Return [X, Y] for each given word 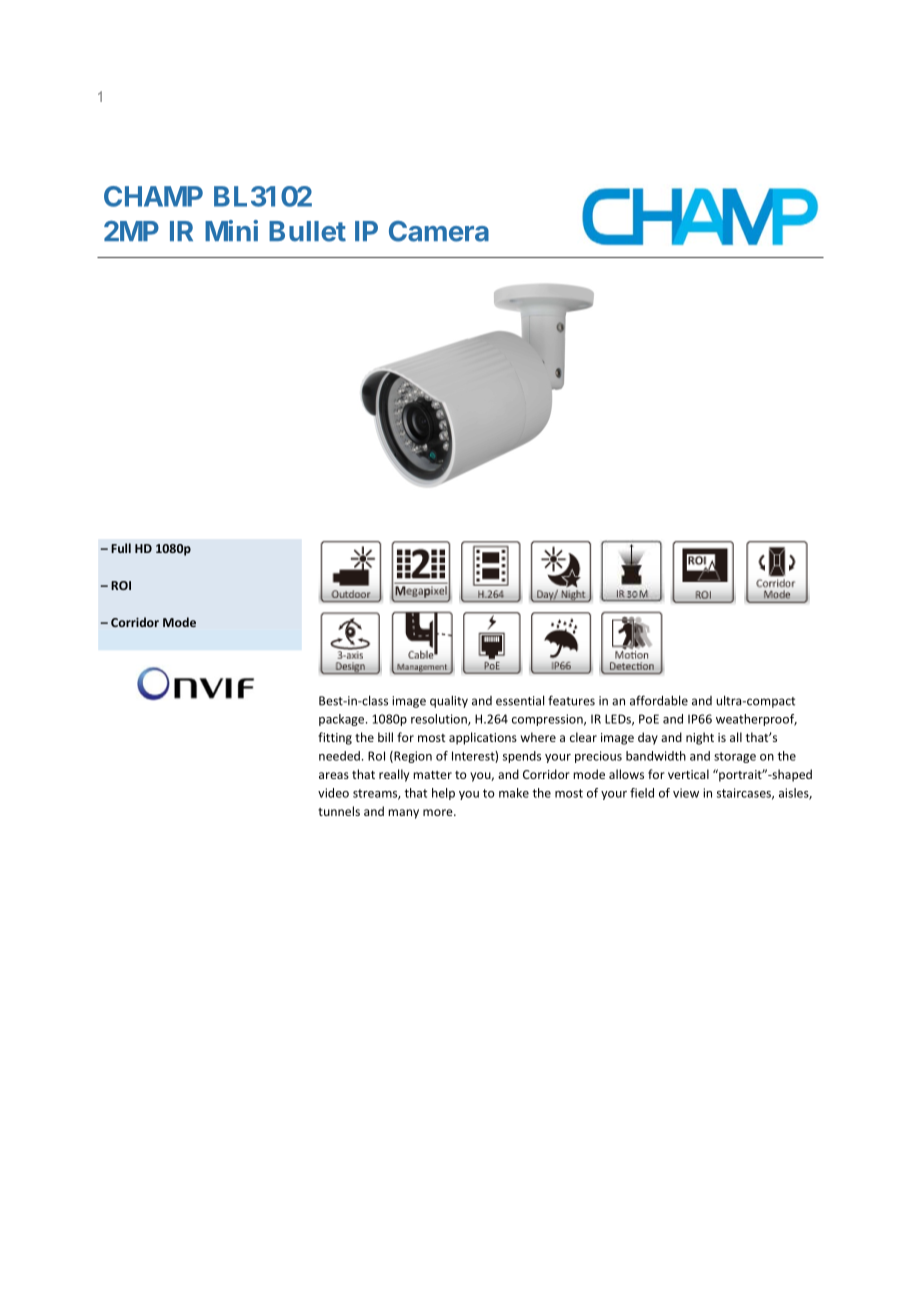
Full [121, 548]
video [333, 793]
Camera [439, 231]
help [443, 794]
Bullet [307, 231]
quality [449, 701]
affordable [659, 700]
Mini [231, 230]
